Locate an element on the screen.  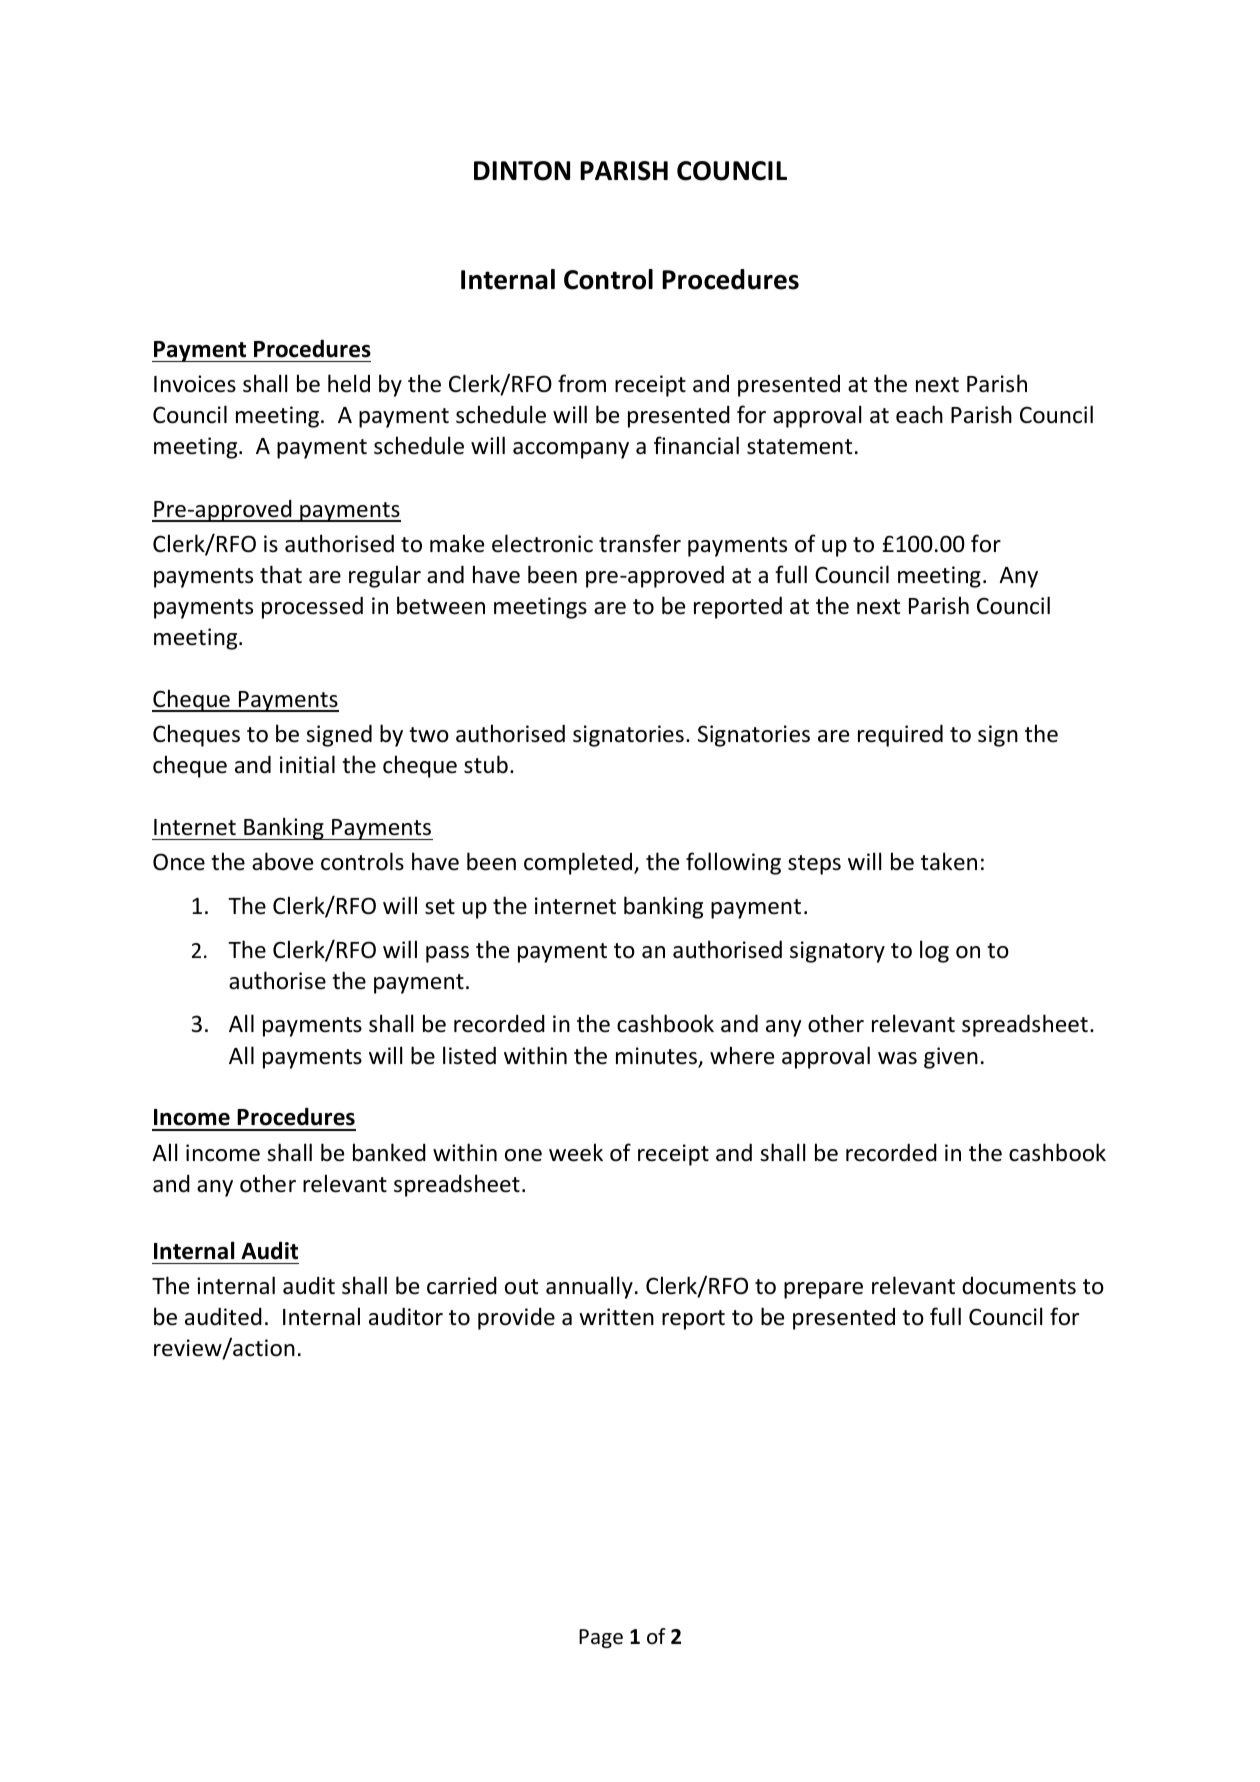
was is located at coordinates (897, 1058).
